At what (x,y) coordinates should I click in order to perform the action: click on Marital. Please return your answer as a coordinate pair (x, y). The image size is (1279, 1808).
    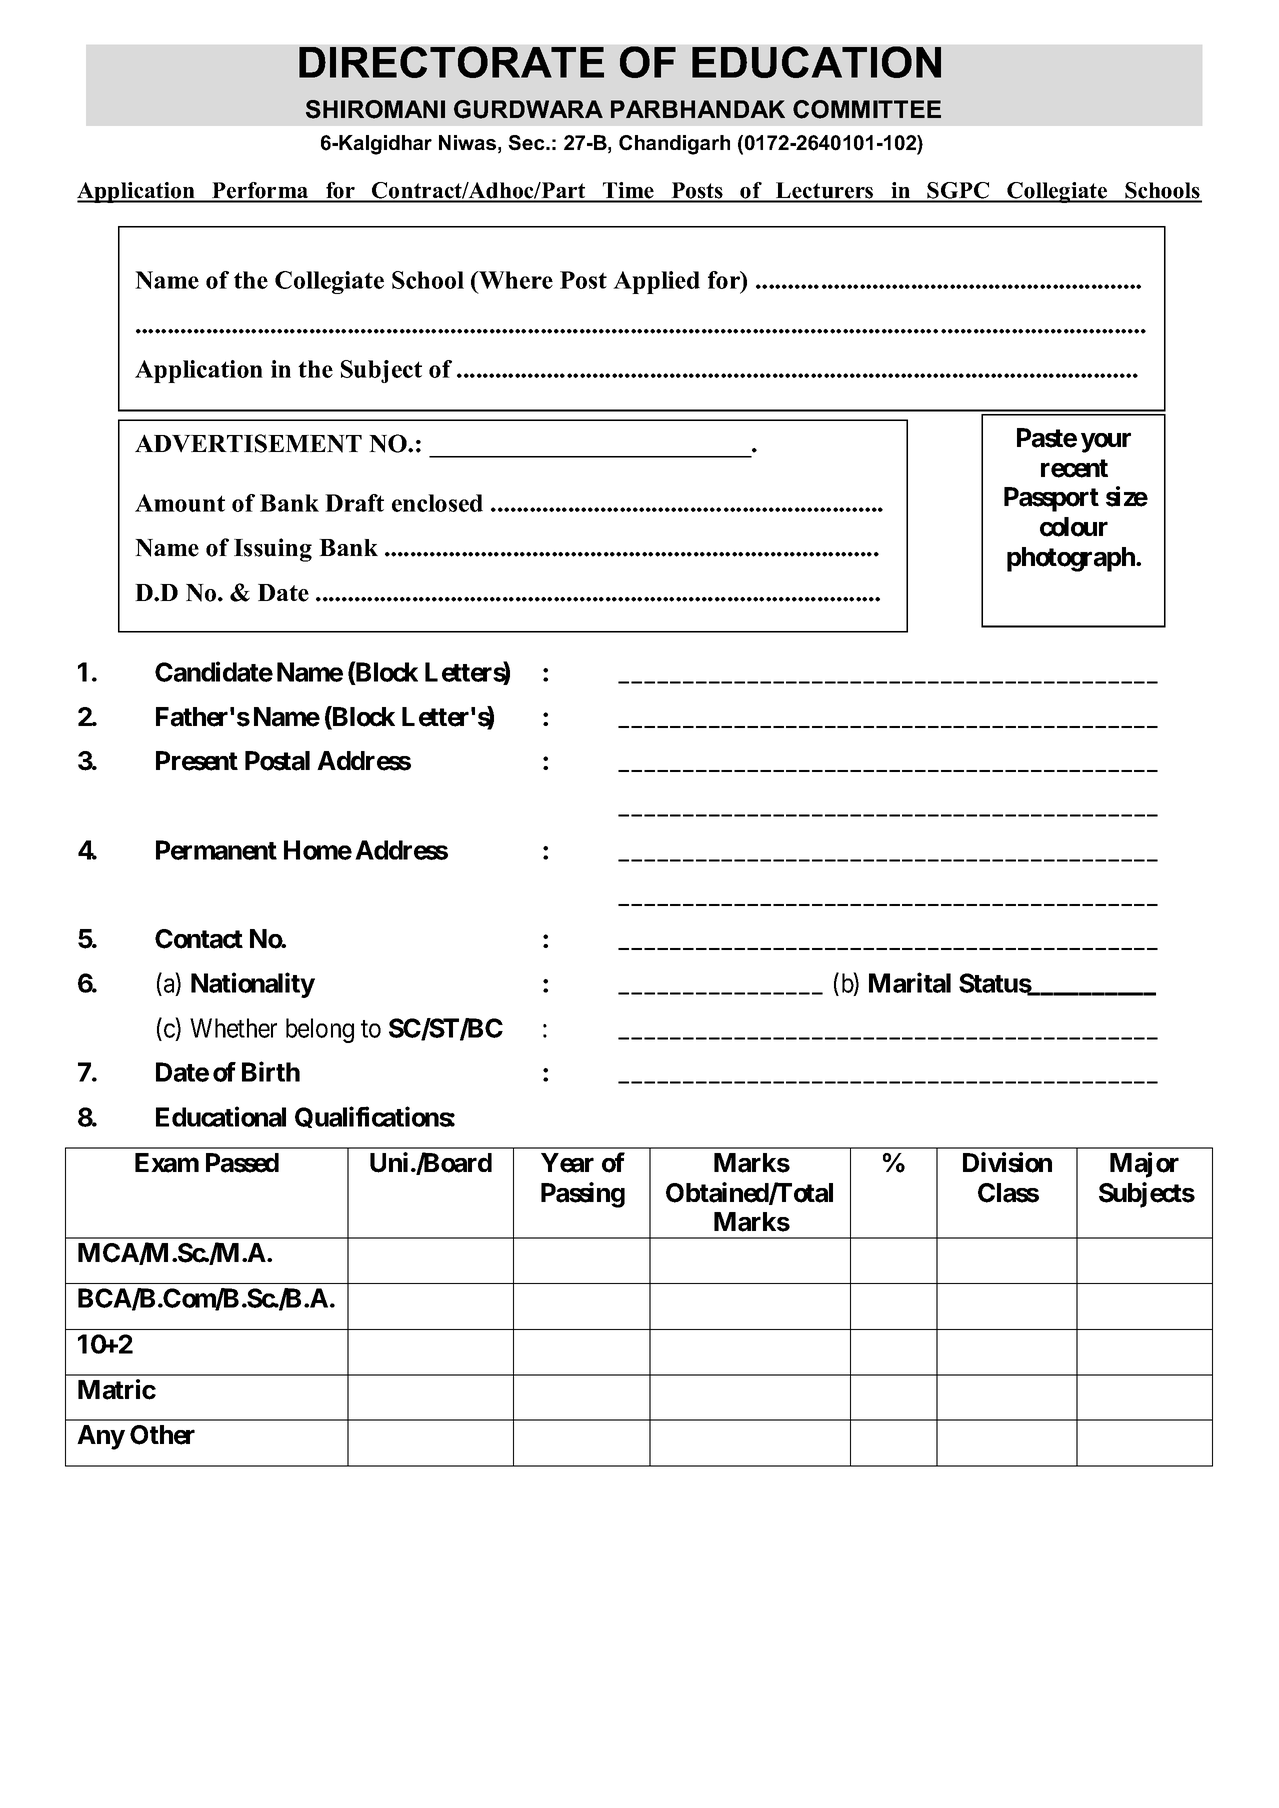
    Looking at the image, I should click on (910, 982).
